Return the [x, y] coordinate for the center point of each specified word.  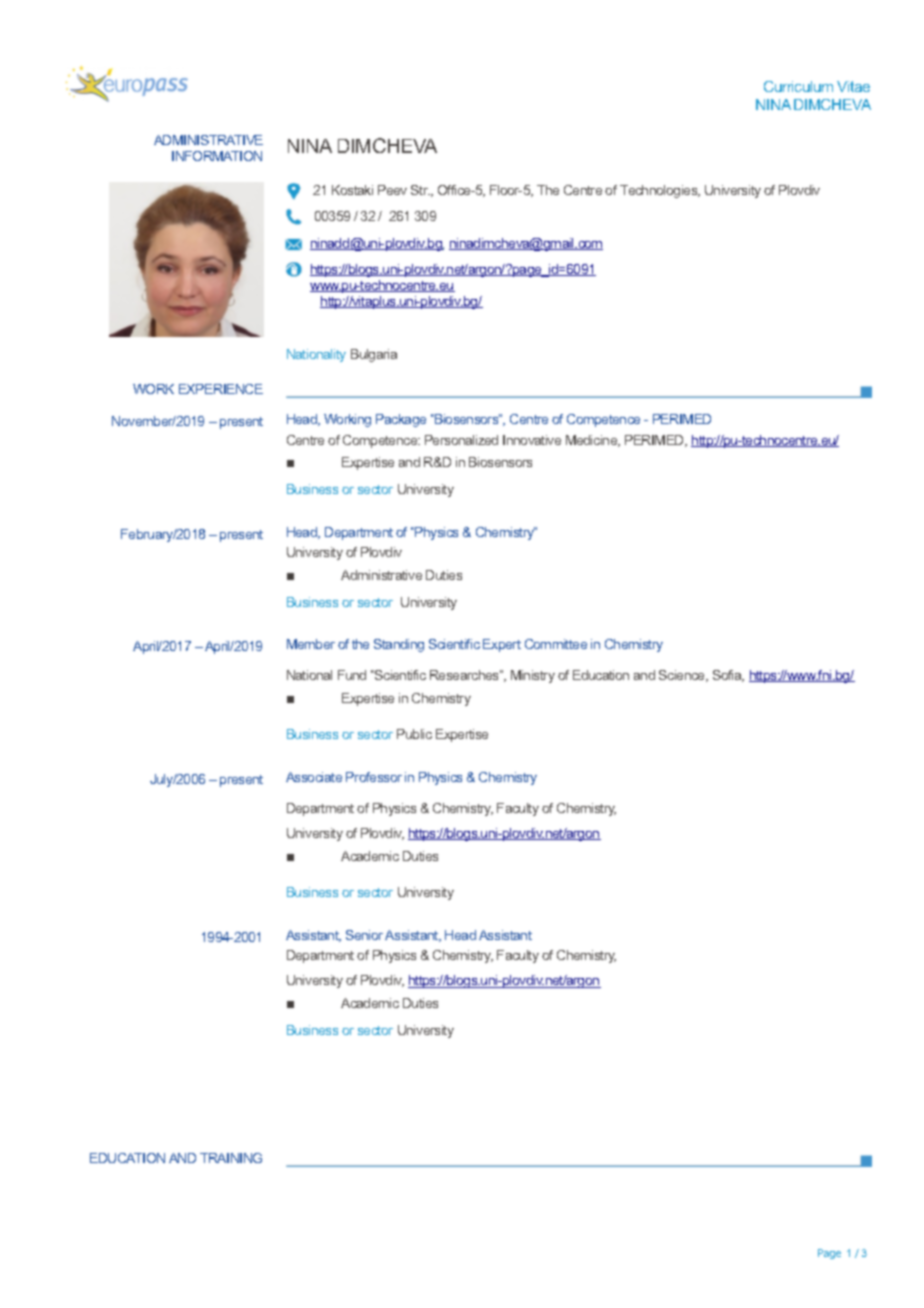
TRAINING [231, 1158]
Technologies [660, 191]
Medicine [593, 441]
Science [683, 676]
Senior [364, 935]
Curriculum [798, 86]
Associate [314, 777]
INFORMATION [217, 156]
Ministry [533, 676]
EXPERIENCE [221, 389]
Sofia [728, 676]
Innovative [532, 440]
